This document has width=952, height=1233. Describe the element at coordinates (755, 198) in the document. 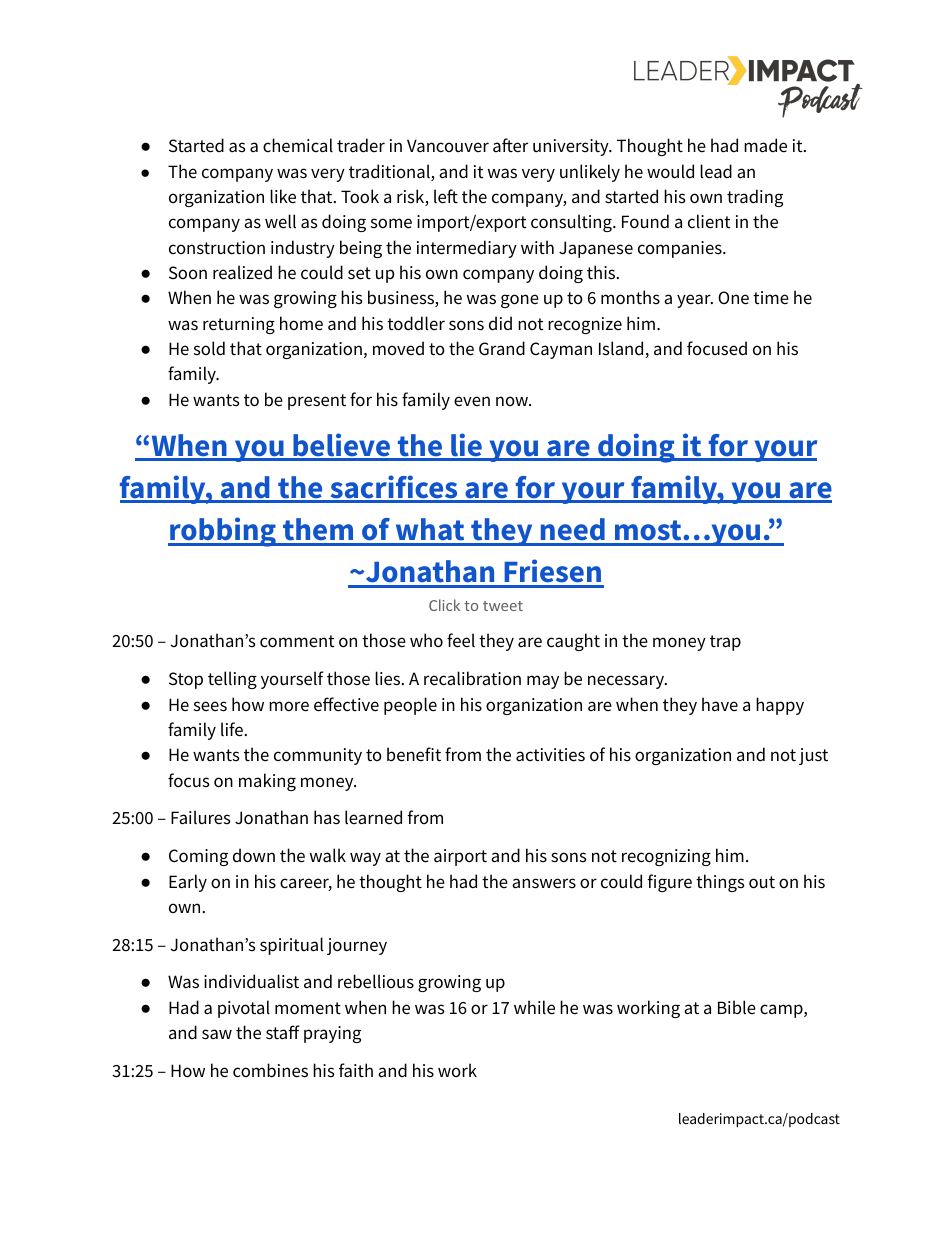

I see `trading` at that location.
